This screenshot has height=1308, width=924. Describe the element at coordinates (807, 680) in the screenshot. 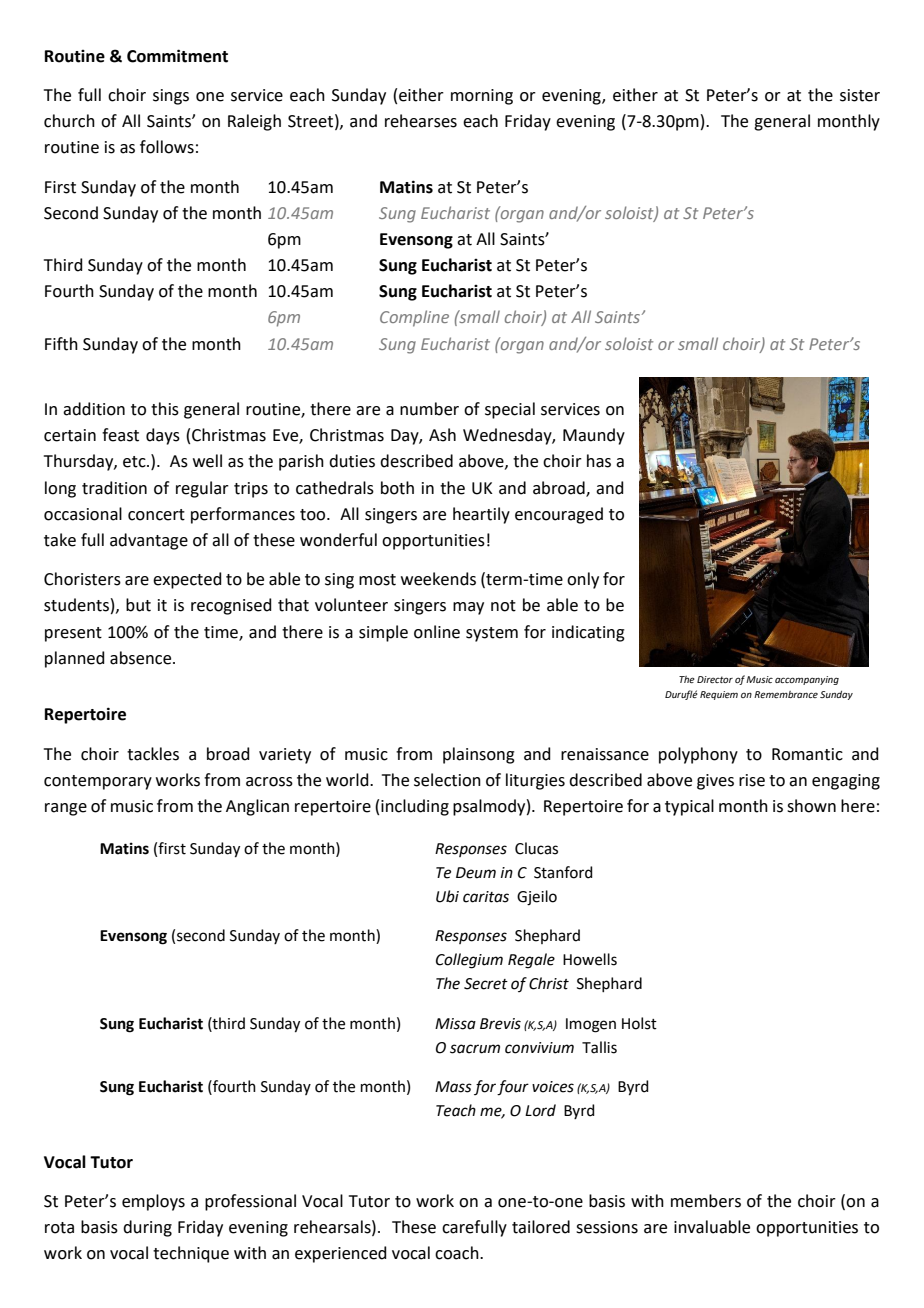

I see `accompanying` at that location.
